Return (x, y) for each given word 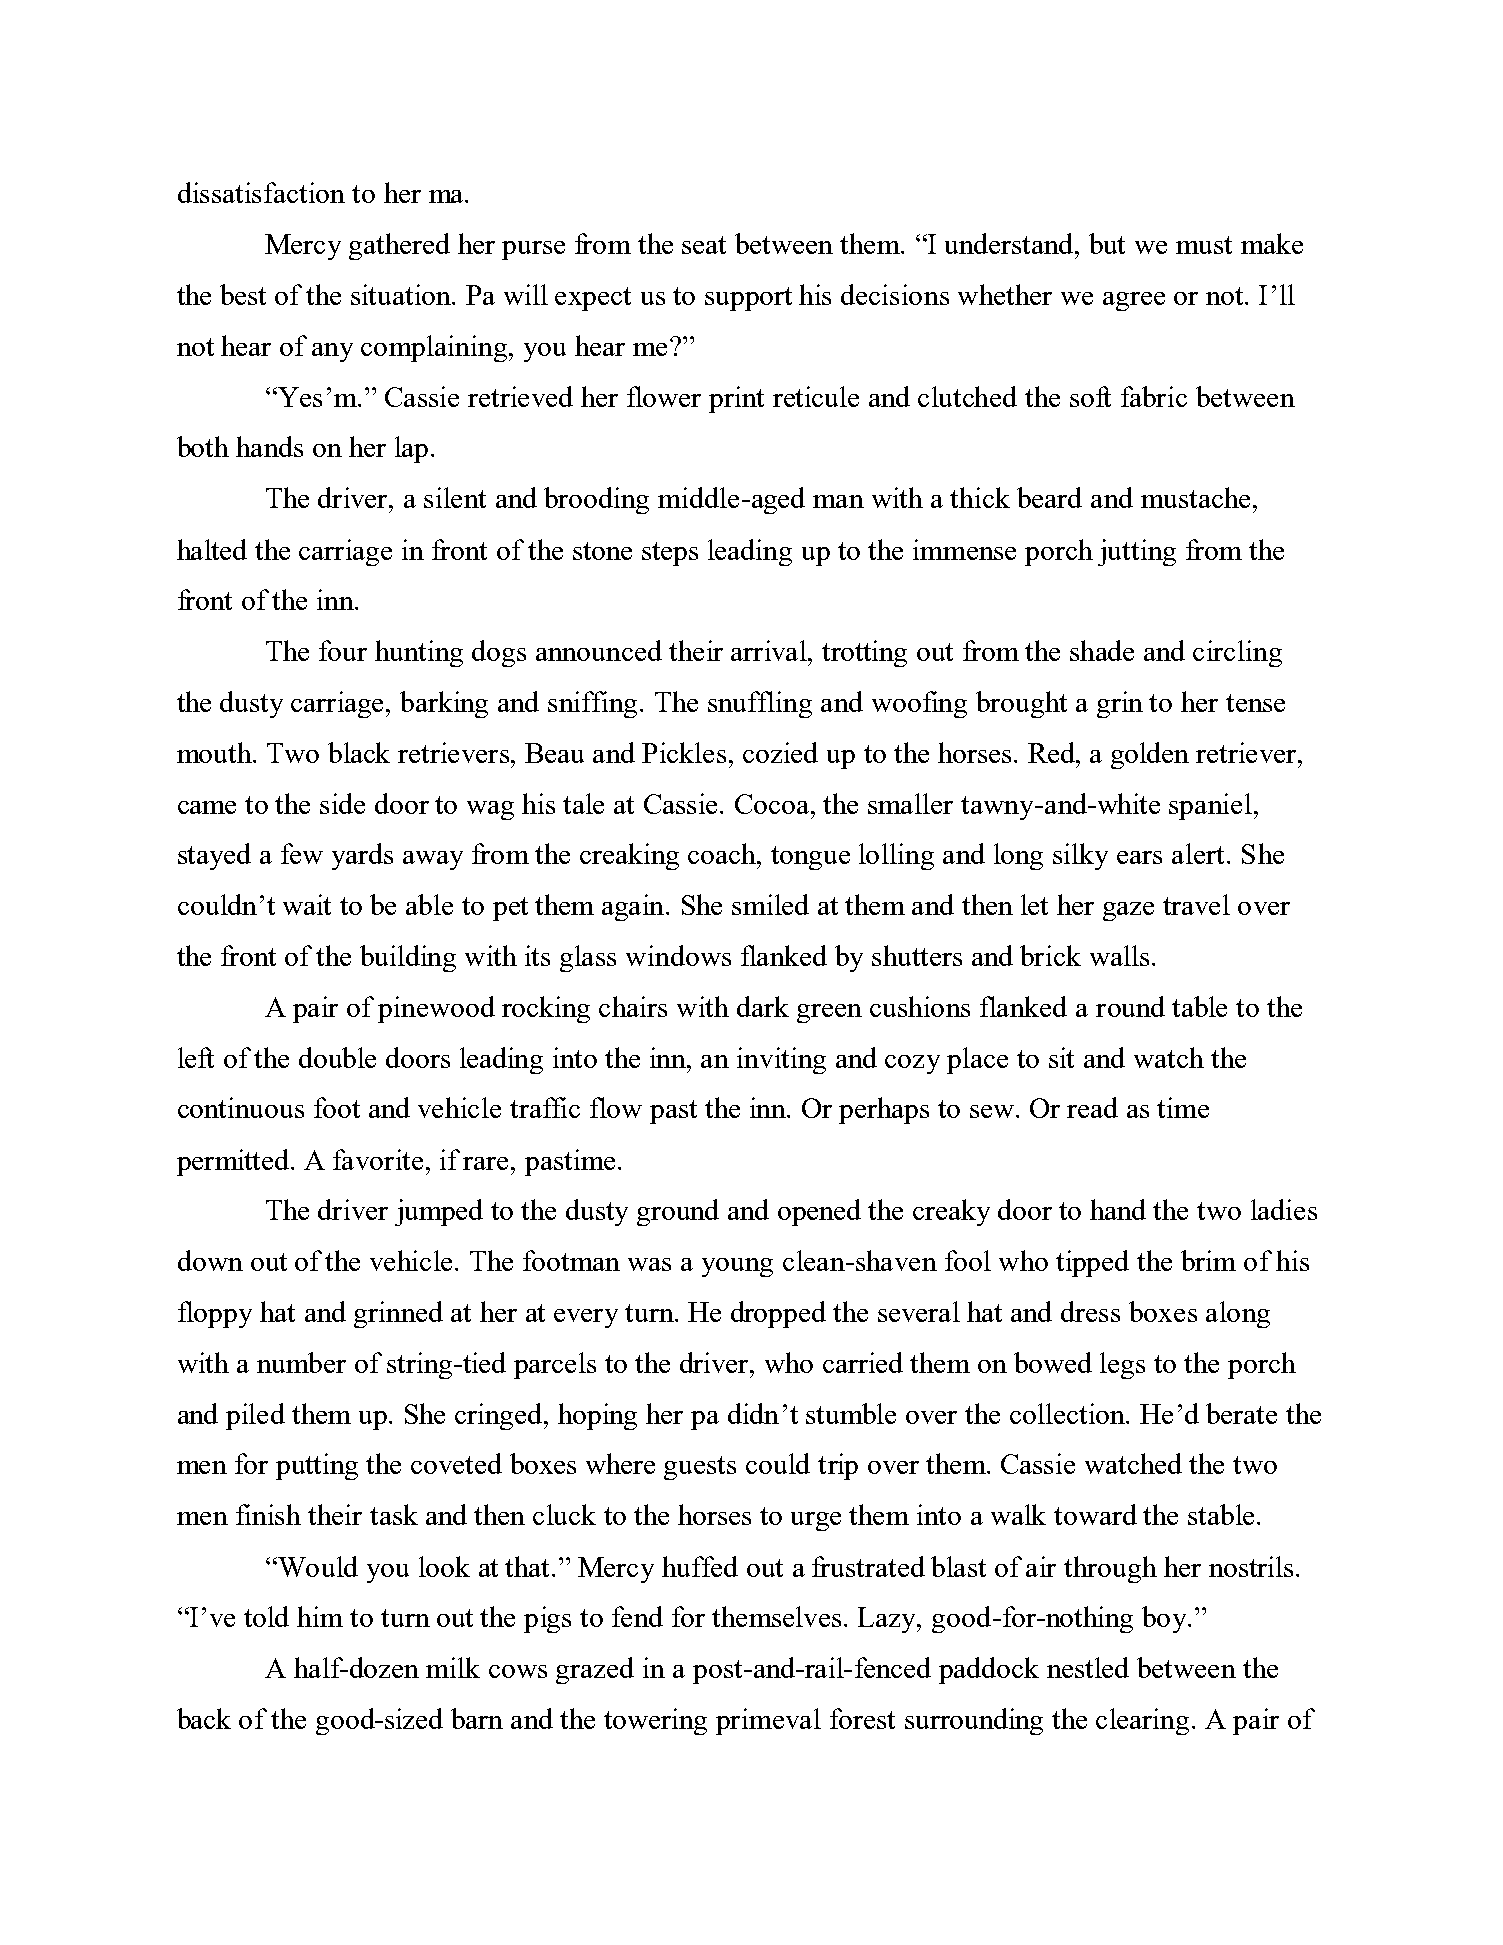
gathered (399, 246)
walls (1119, 955)
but (1107, 243)
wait (307, 904)
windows (678, 955)
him (320, 1616)
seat (704, 245)
